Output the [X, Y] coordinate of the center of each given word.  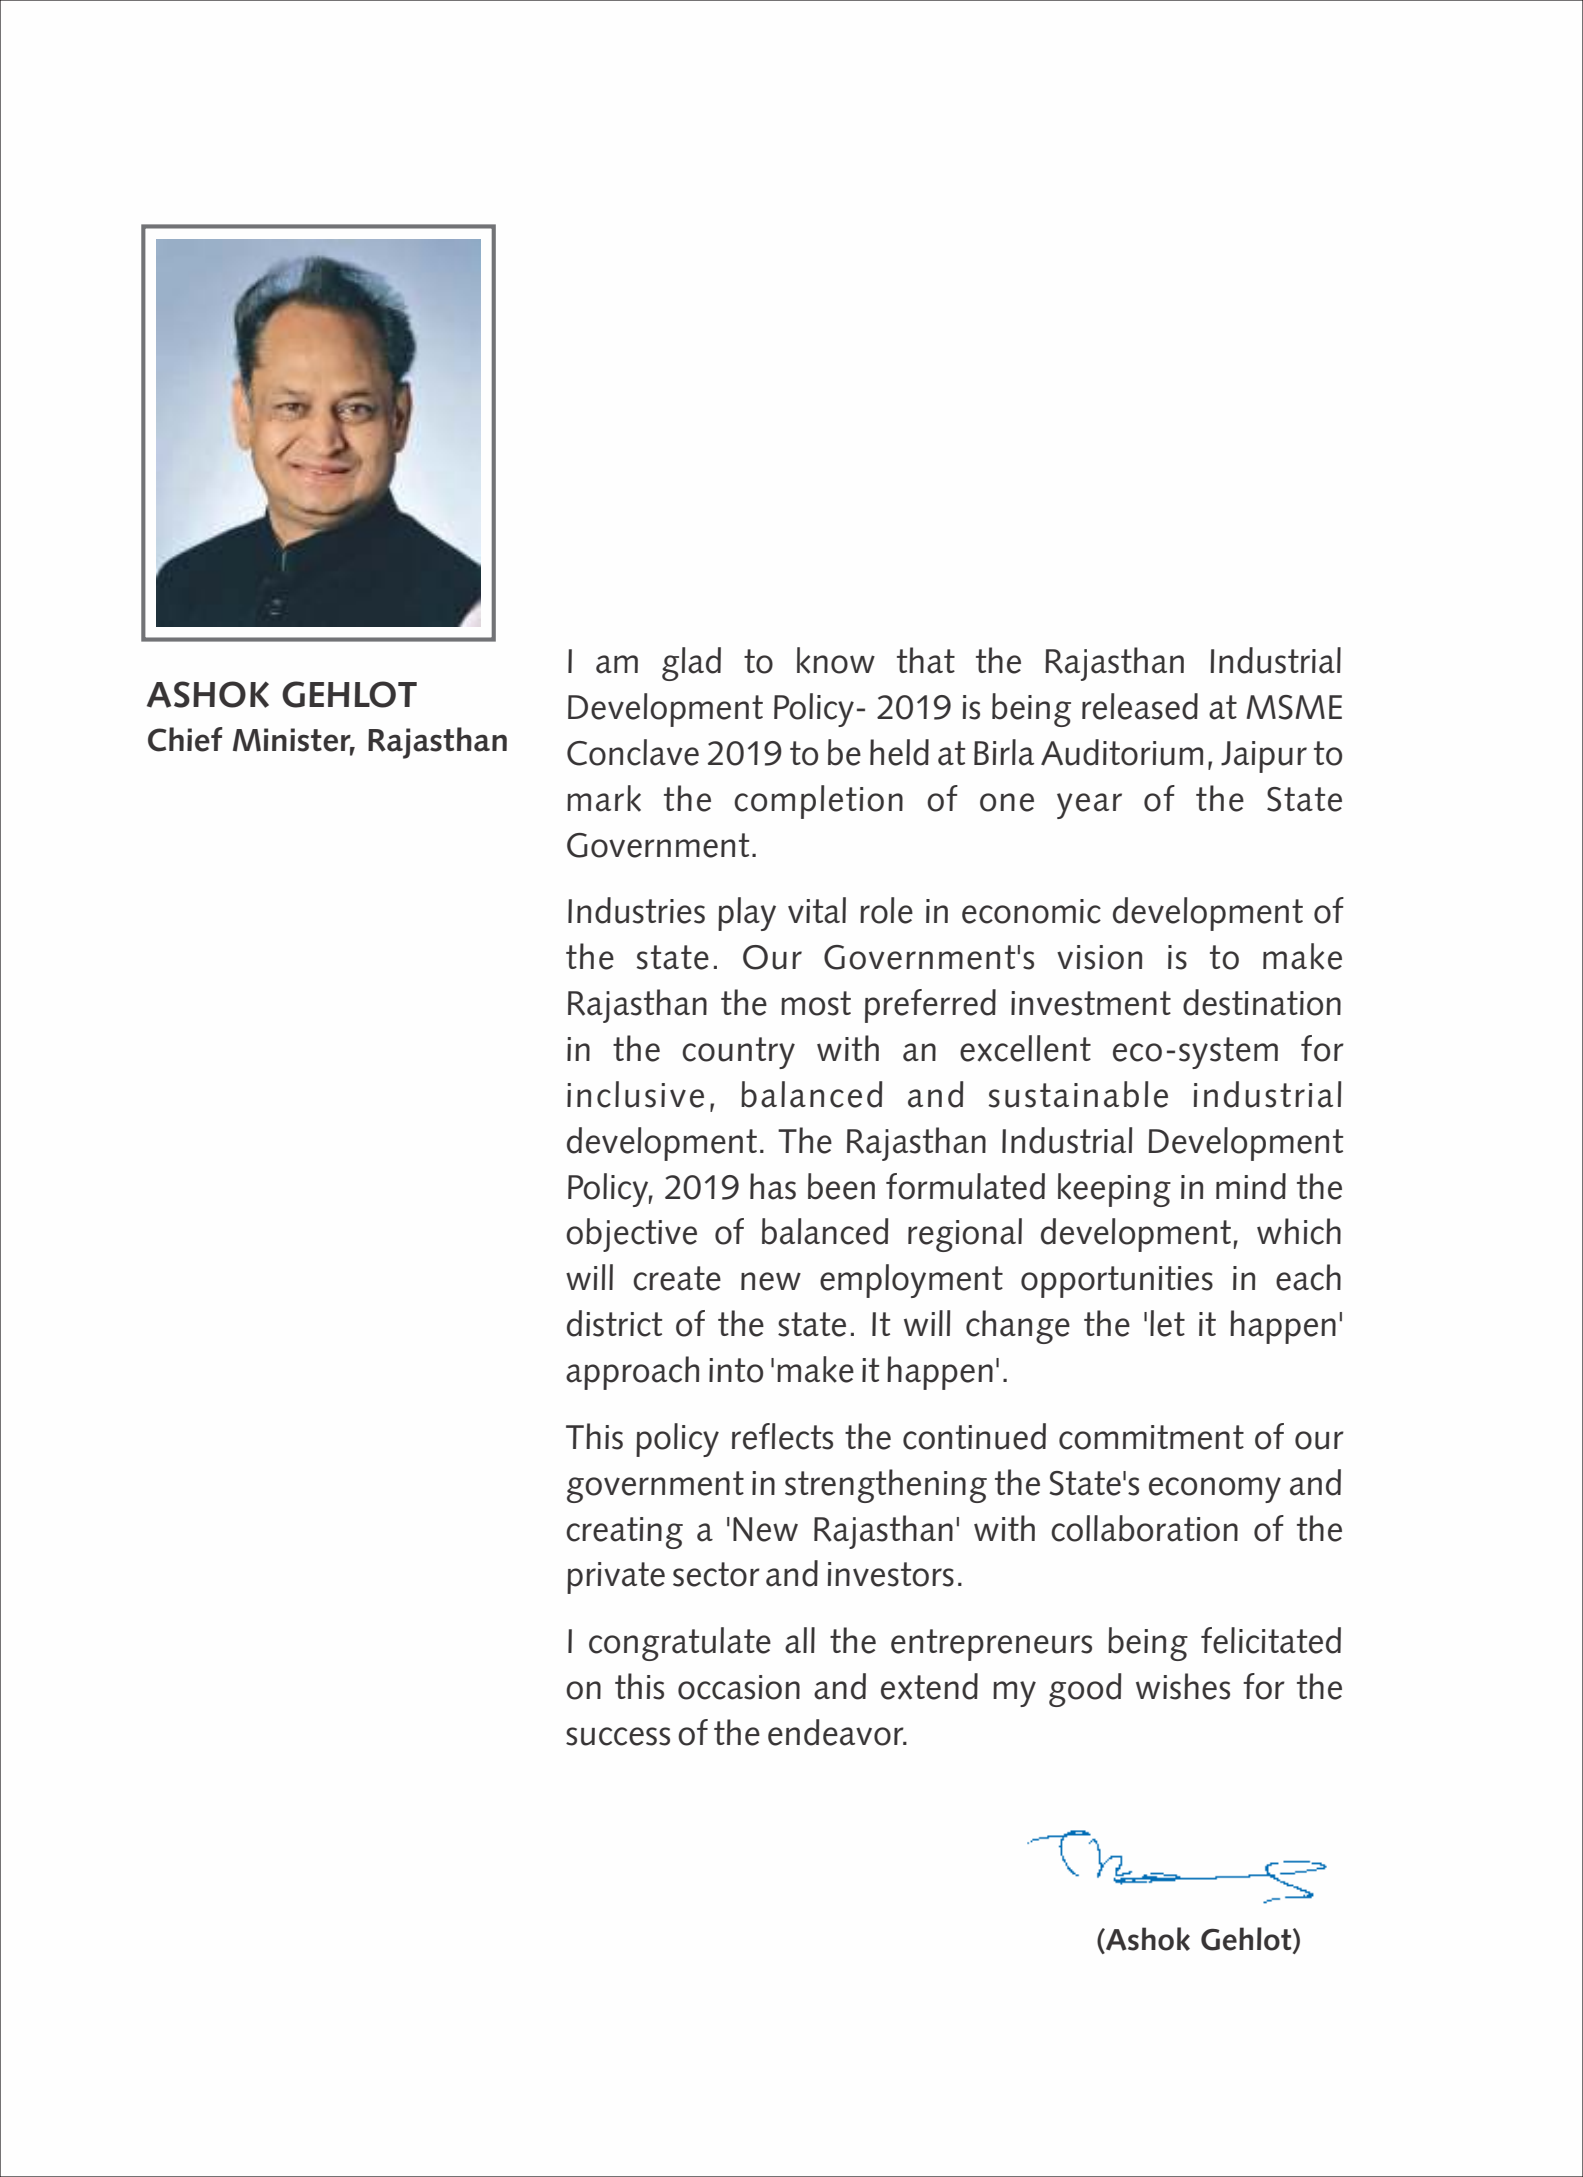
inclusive [635, 1094]
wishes [1183, 1686]
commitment [1151, 1437]
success [618, 1736]
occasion [739, 1687]
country [738, 1053]
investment [1091, 1003]
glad [691, 664]
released [1140, 706]
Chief [185, 739]
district [614, 1323]
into [736, 1370]
